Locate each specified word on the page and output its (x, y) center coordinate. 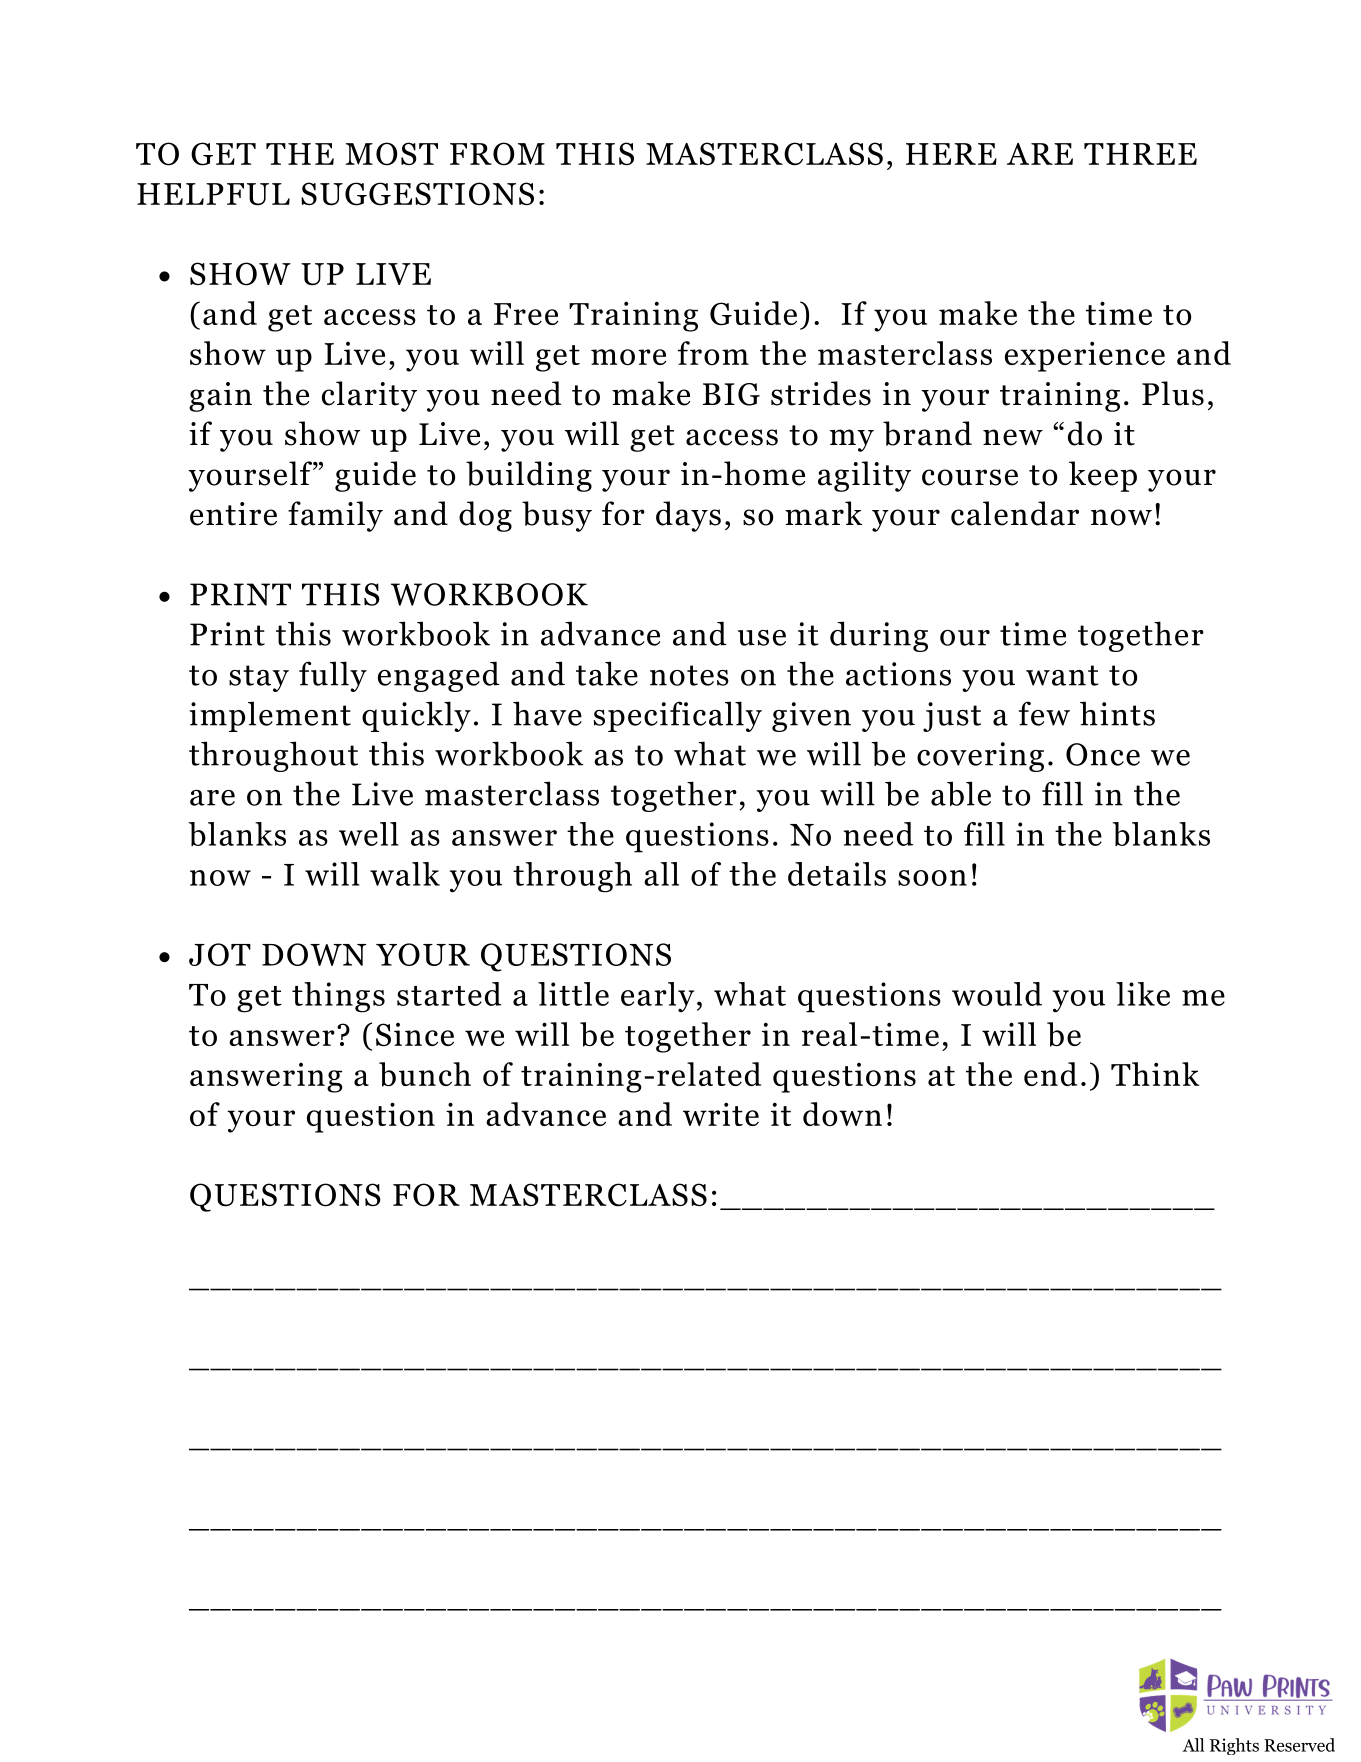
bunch (425, 1074)
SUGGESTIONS (417, 194)
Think (1155, 1074)
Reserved (1299, 1745)
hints (1117, 713)
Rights (1234, 1746)
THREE (1140, 154)
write (721, 1114)
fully (333, 676)
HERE (951, 154)
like (1143, 994)
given (811, 717)
